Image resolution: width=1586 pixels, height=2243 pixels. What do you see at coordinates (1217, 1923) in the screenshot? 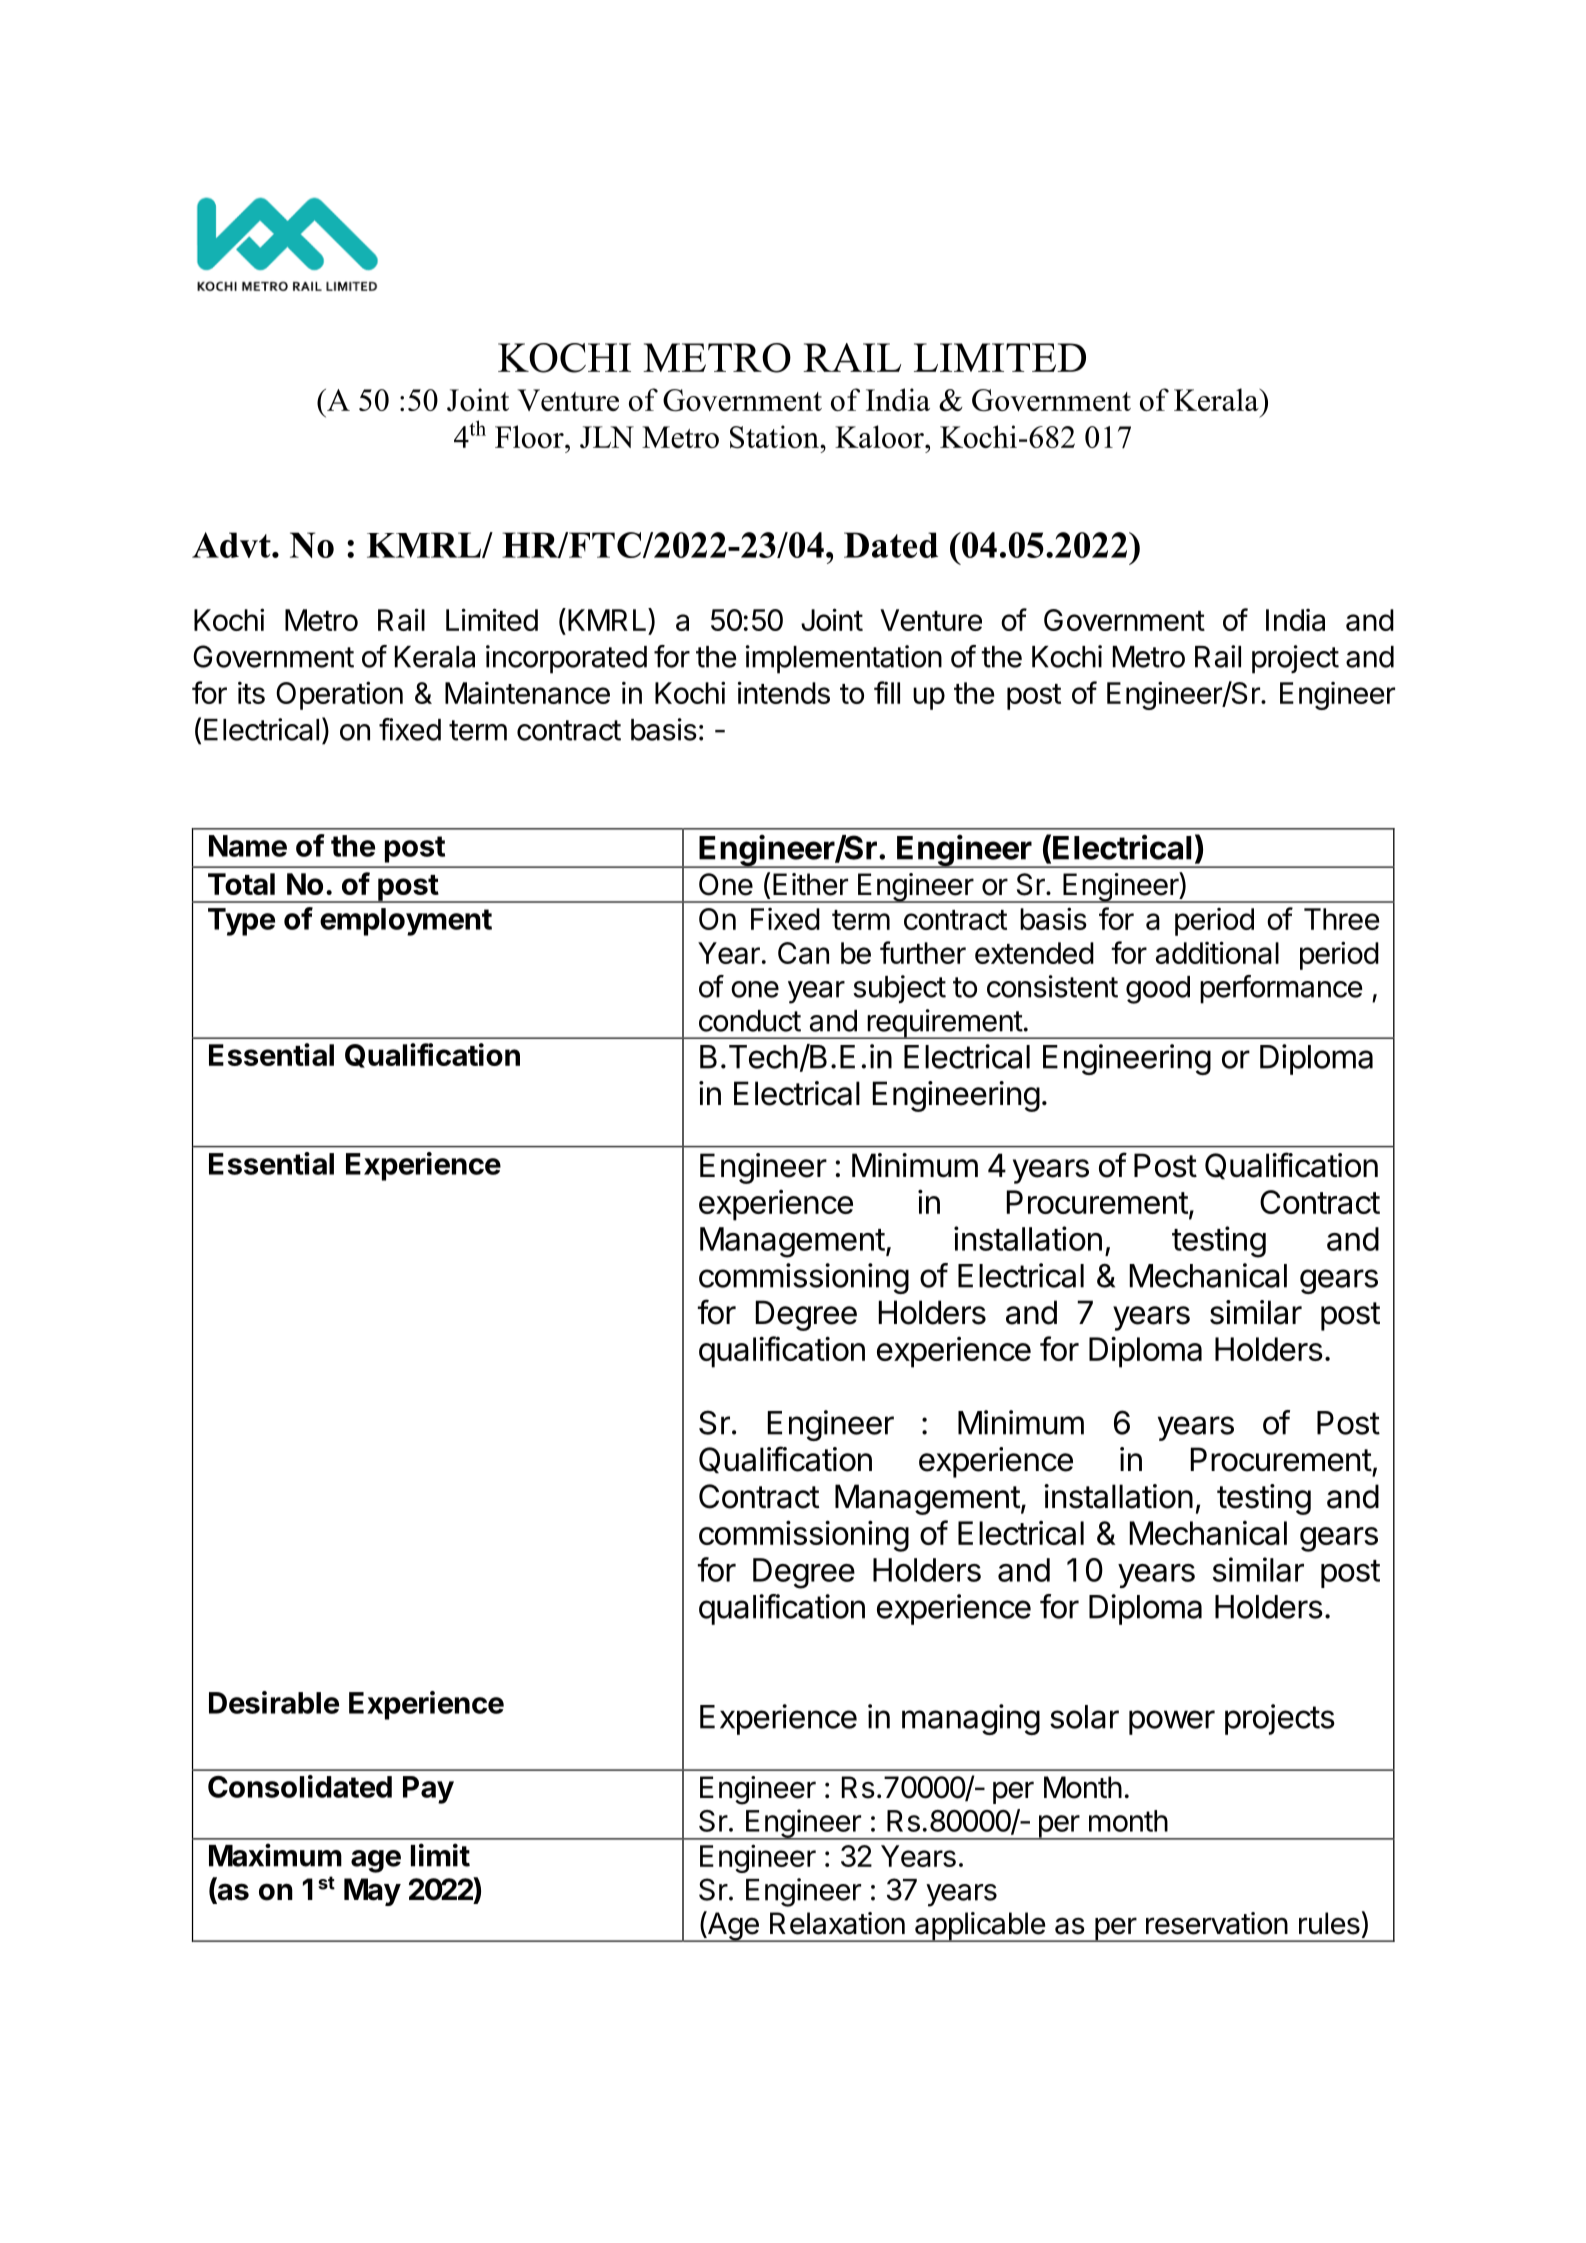
I see `reservation` at bounding box center [1217, 1923].
